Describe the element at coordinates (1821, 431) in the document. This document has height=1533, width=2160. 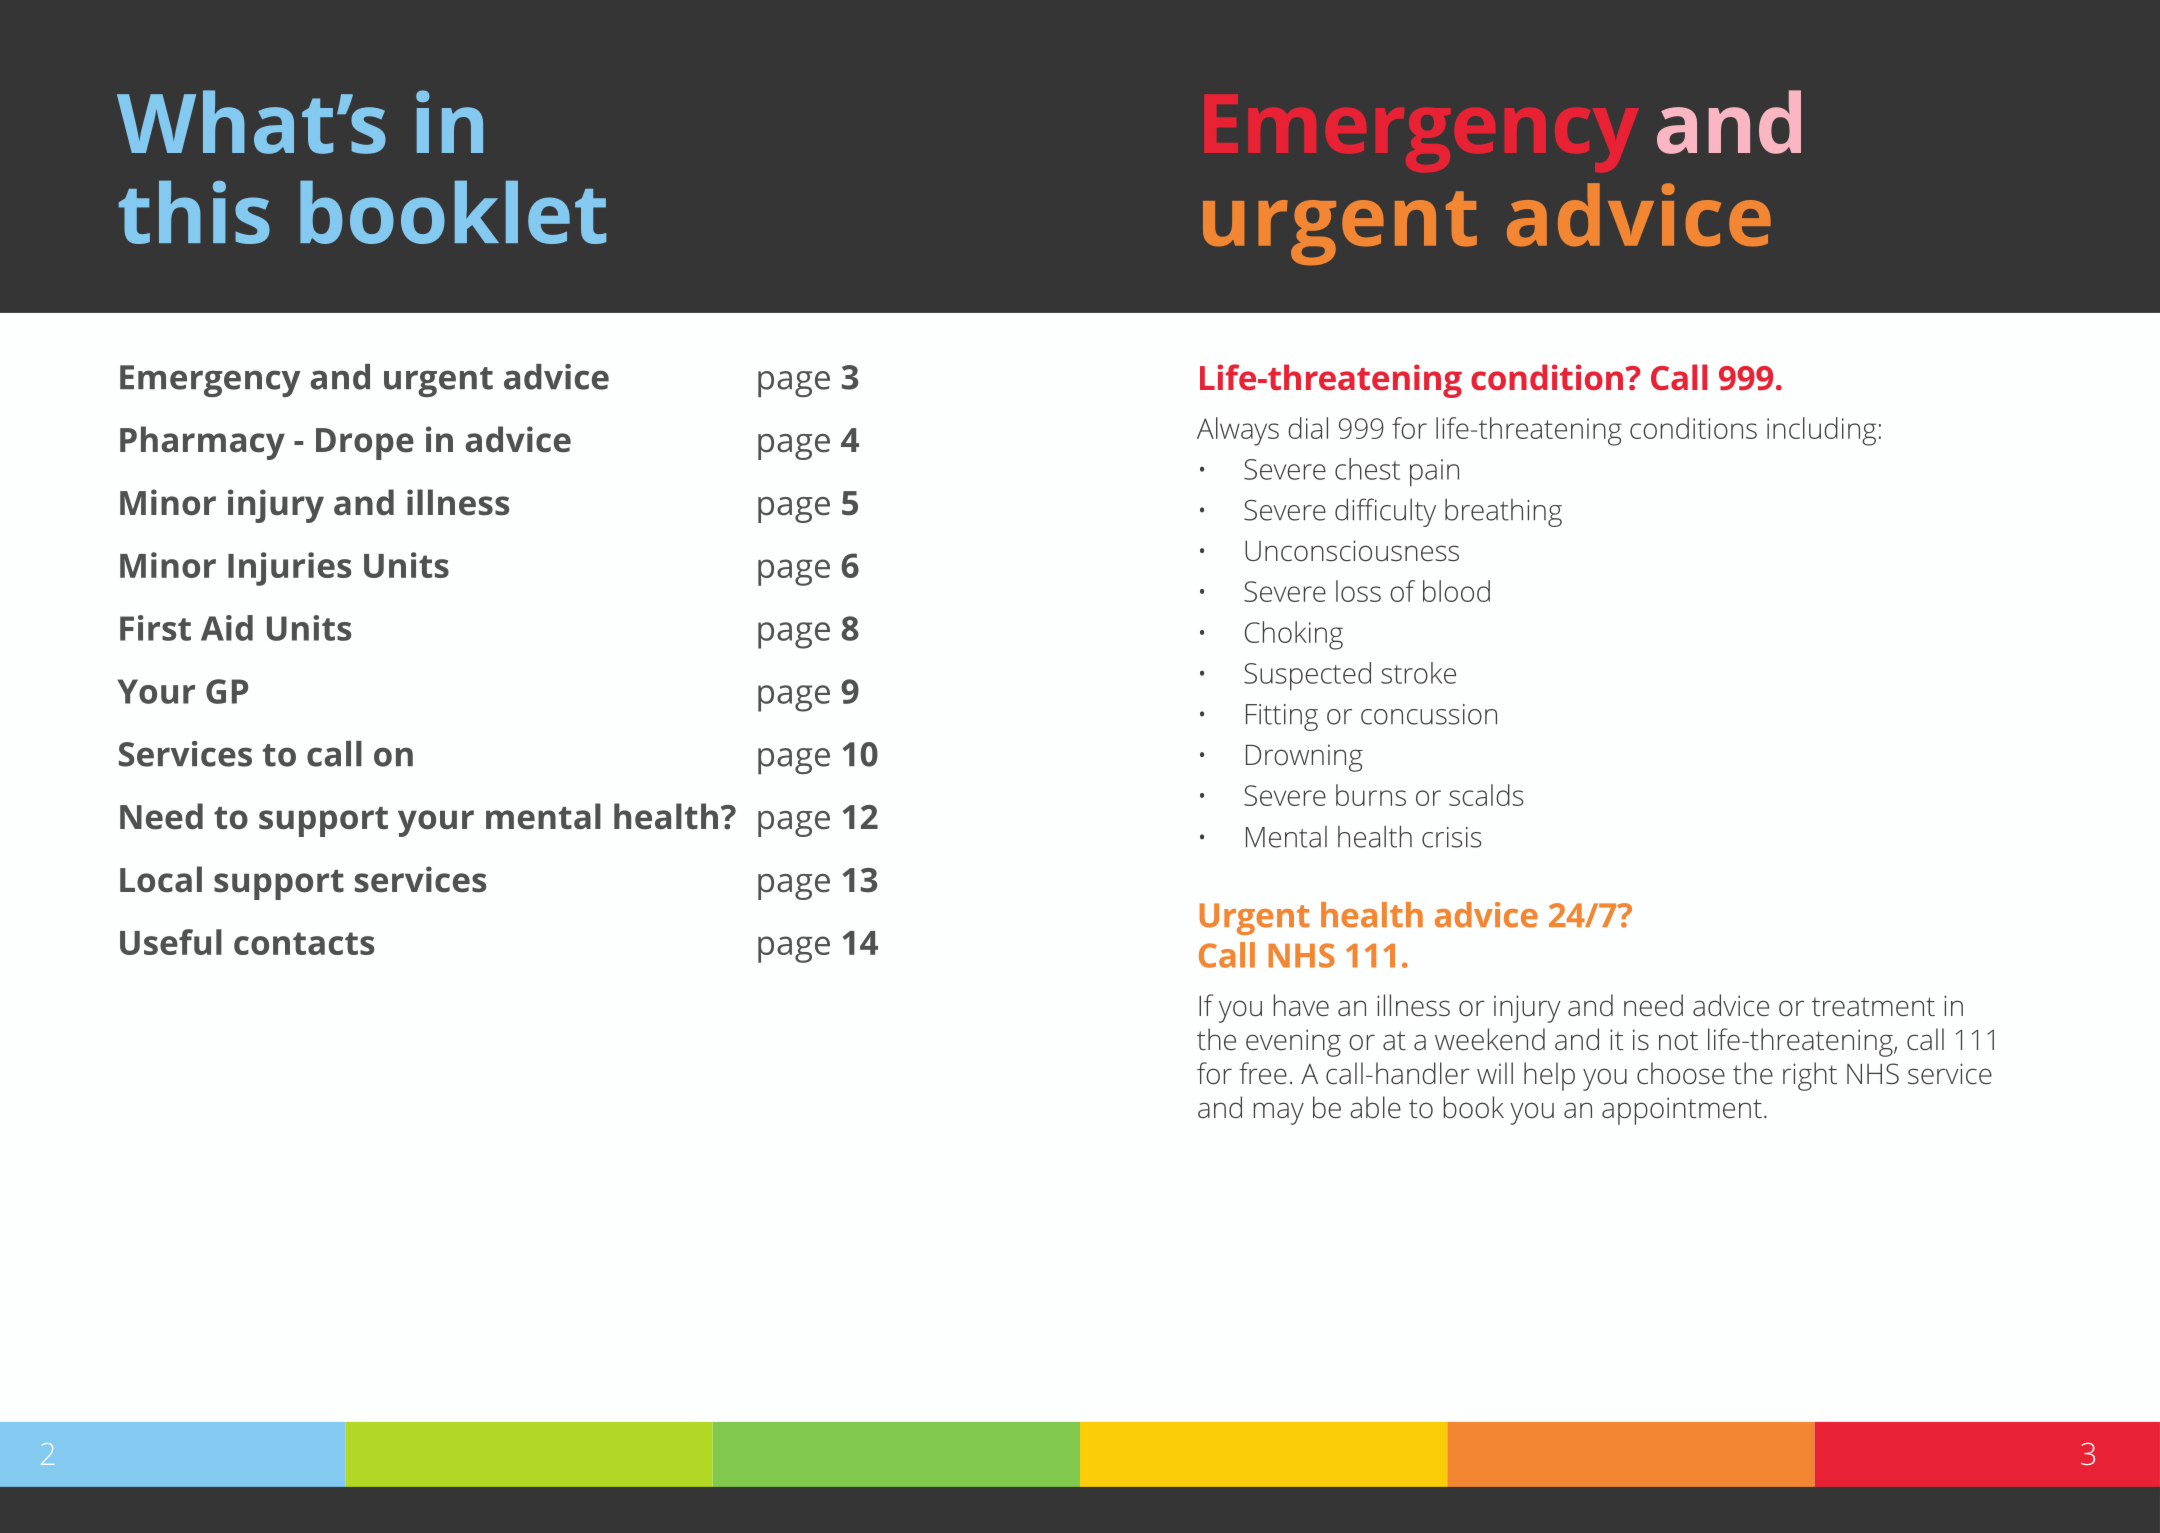
I see `including` at that location.
